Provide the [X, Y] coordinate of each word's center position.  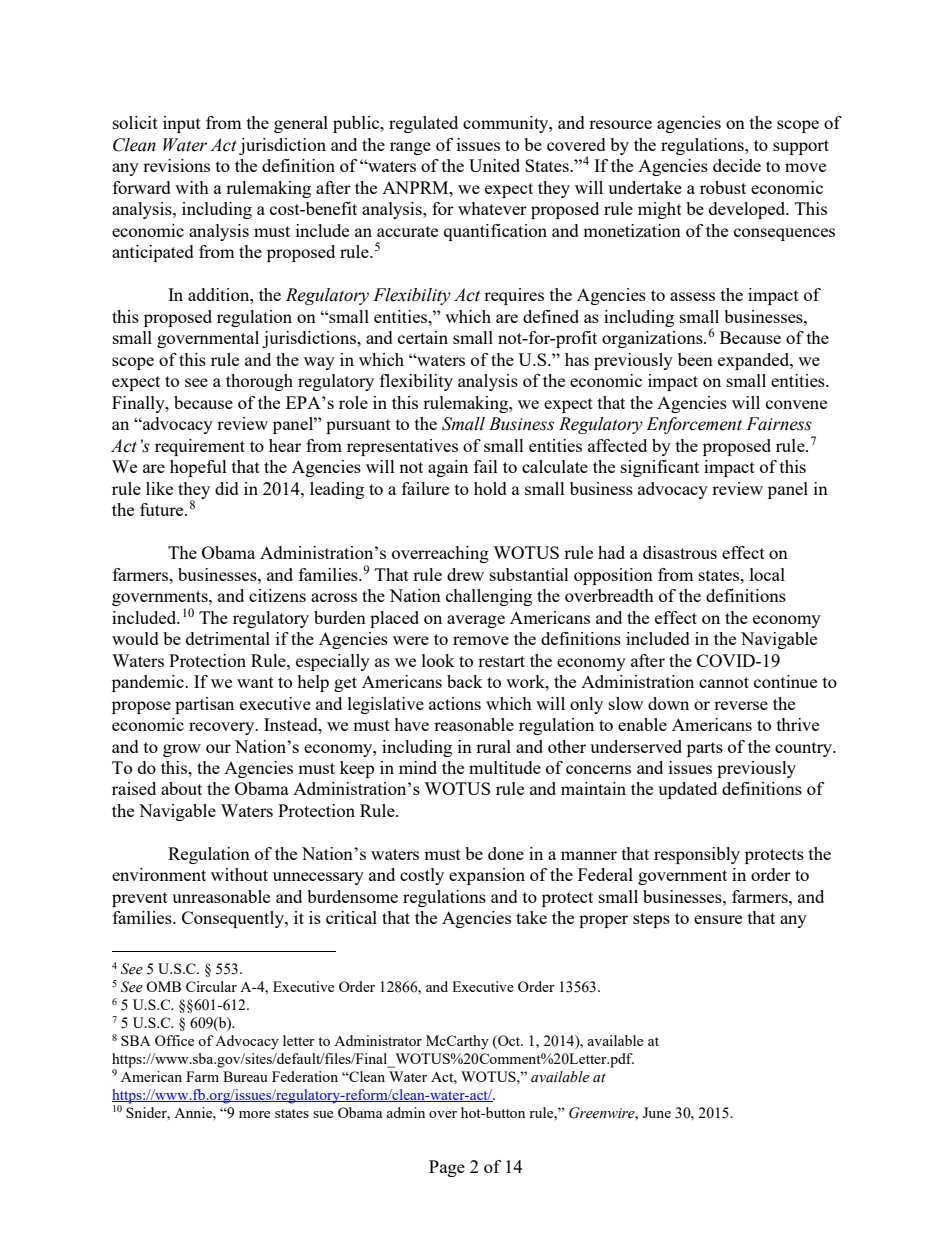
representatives [402, 447]
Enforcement [694, 425]
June [657, 1112]
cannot [724, 682]
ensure [718, 919]
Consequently [234, 919]
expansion [487, 876]
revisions [176, 165]
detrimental [228, 638]
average [476, 621]
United [494, 165]
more [254, 1114]
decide [737, 165]
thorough [259, 382]
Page [447, 1168]
